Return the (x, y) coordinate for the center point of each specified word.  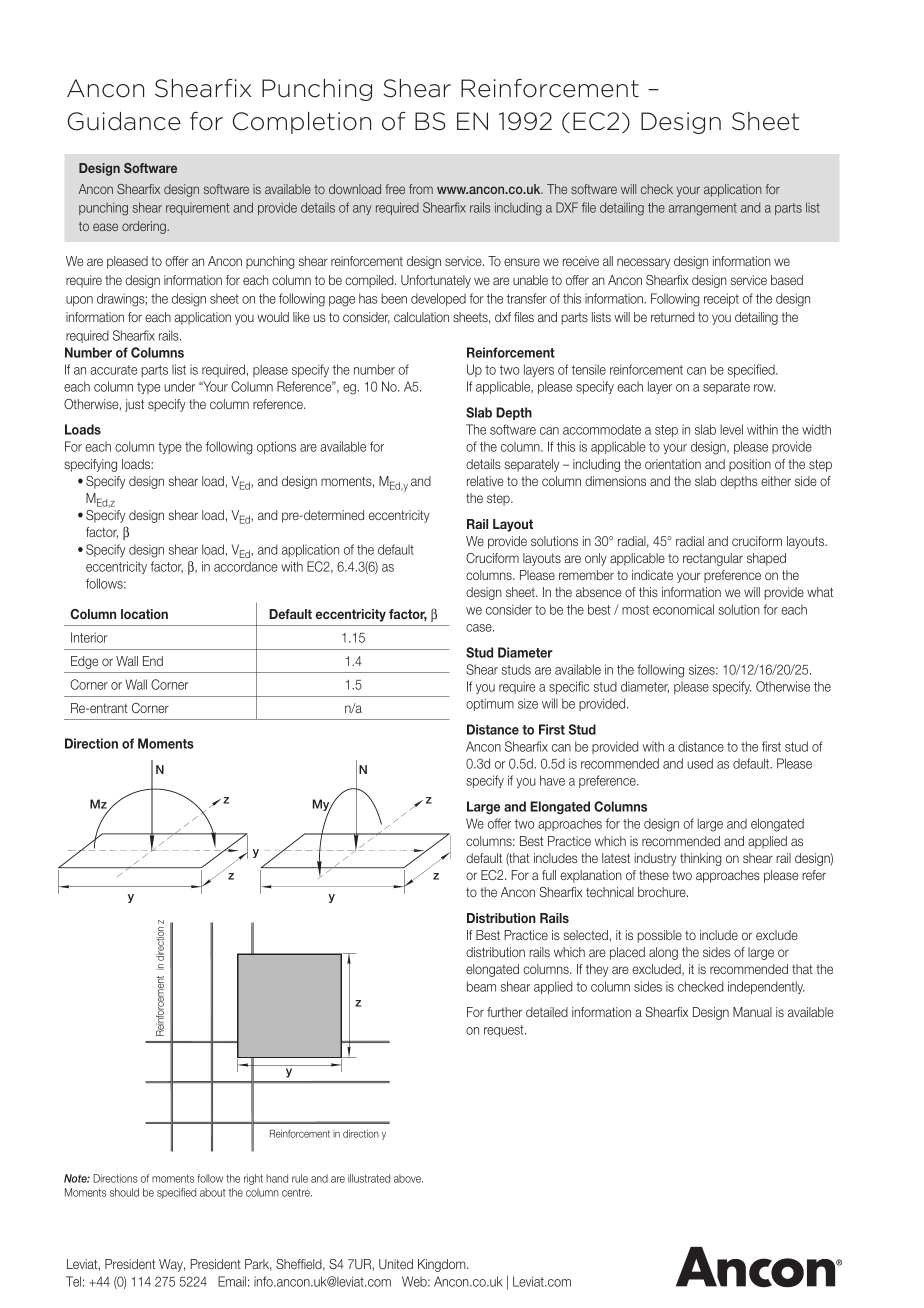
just (134, 405)
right (253, 1179)
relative (485, 481)
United (396, 1264)
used (700, 763)
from (421, 189)
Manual (752, 1012)
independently (766, 987)
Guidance (124, 121)
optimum (490, 704)
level (731, 429)
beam (481, 986)
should (124, 1192)
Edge (84, 662)
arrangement (703, 209)
